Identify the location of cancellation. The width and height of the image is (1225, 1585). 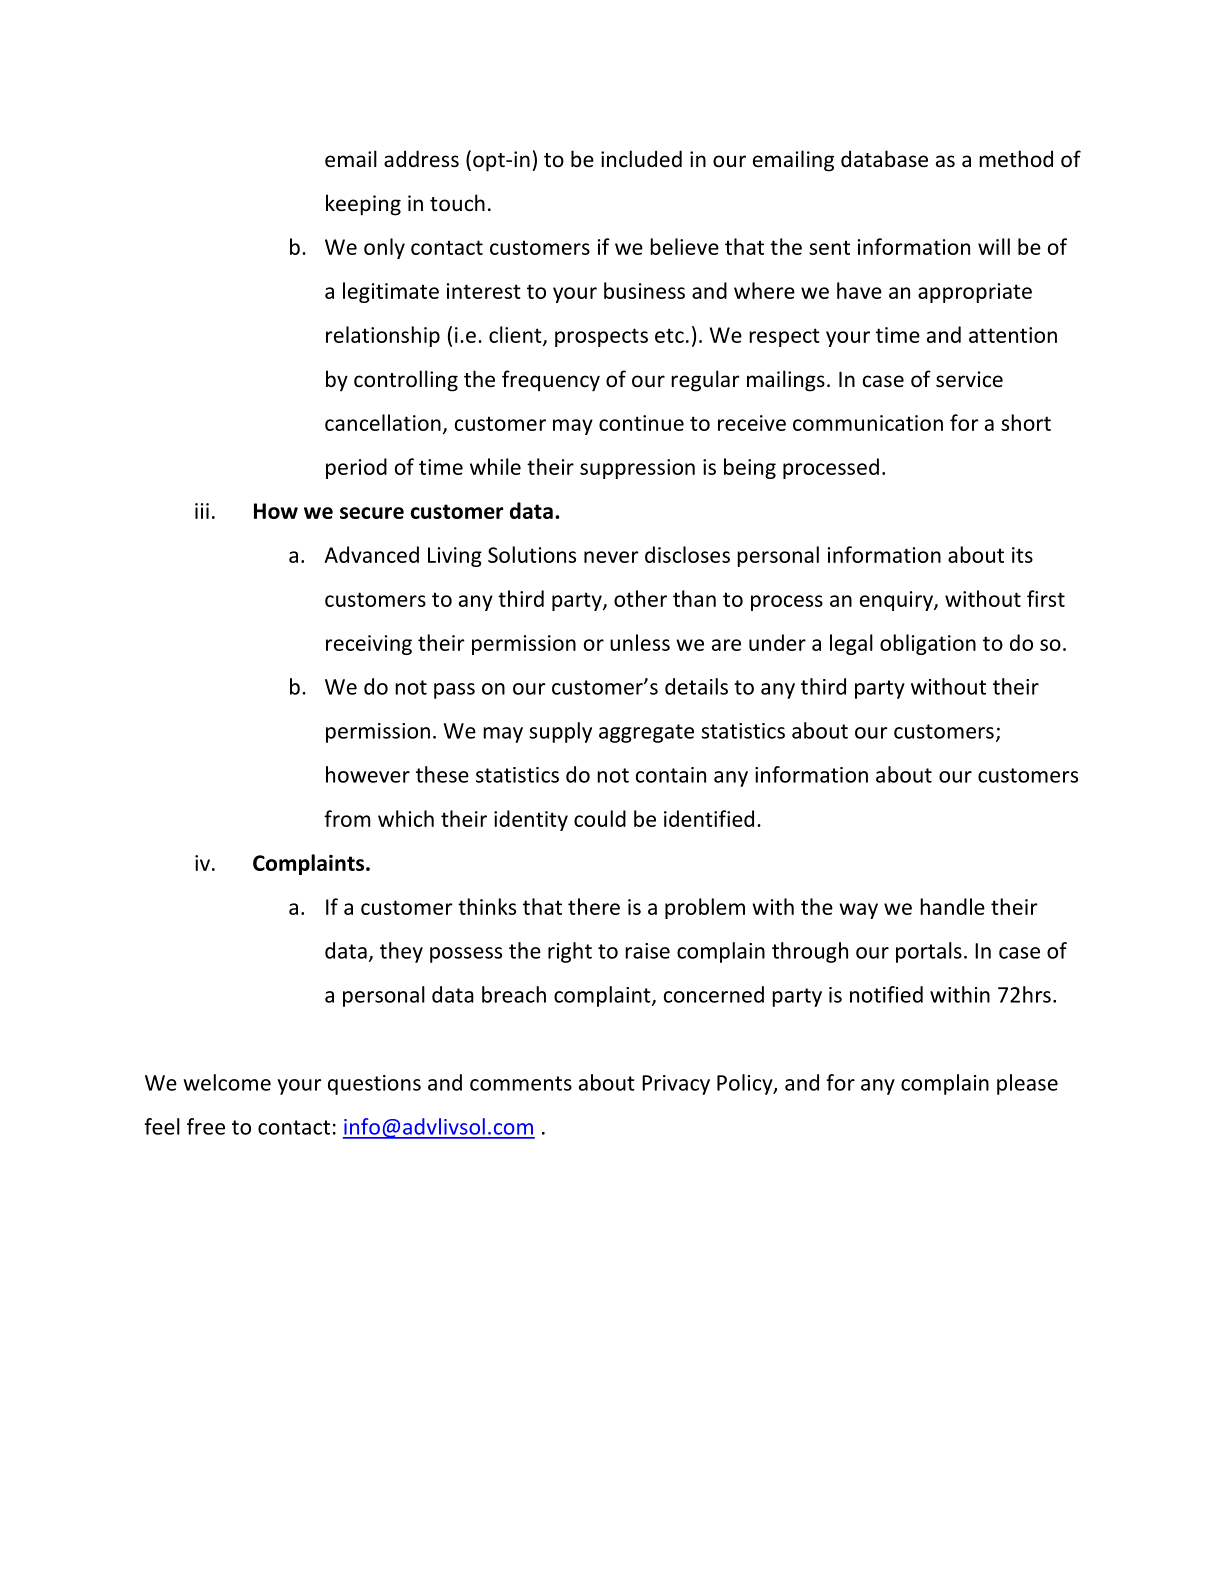
(383, 422).
